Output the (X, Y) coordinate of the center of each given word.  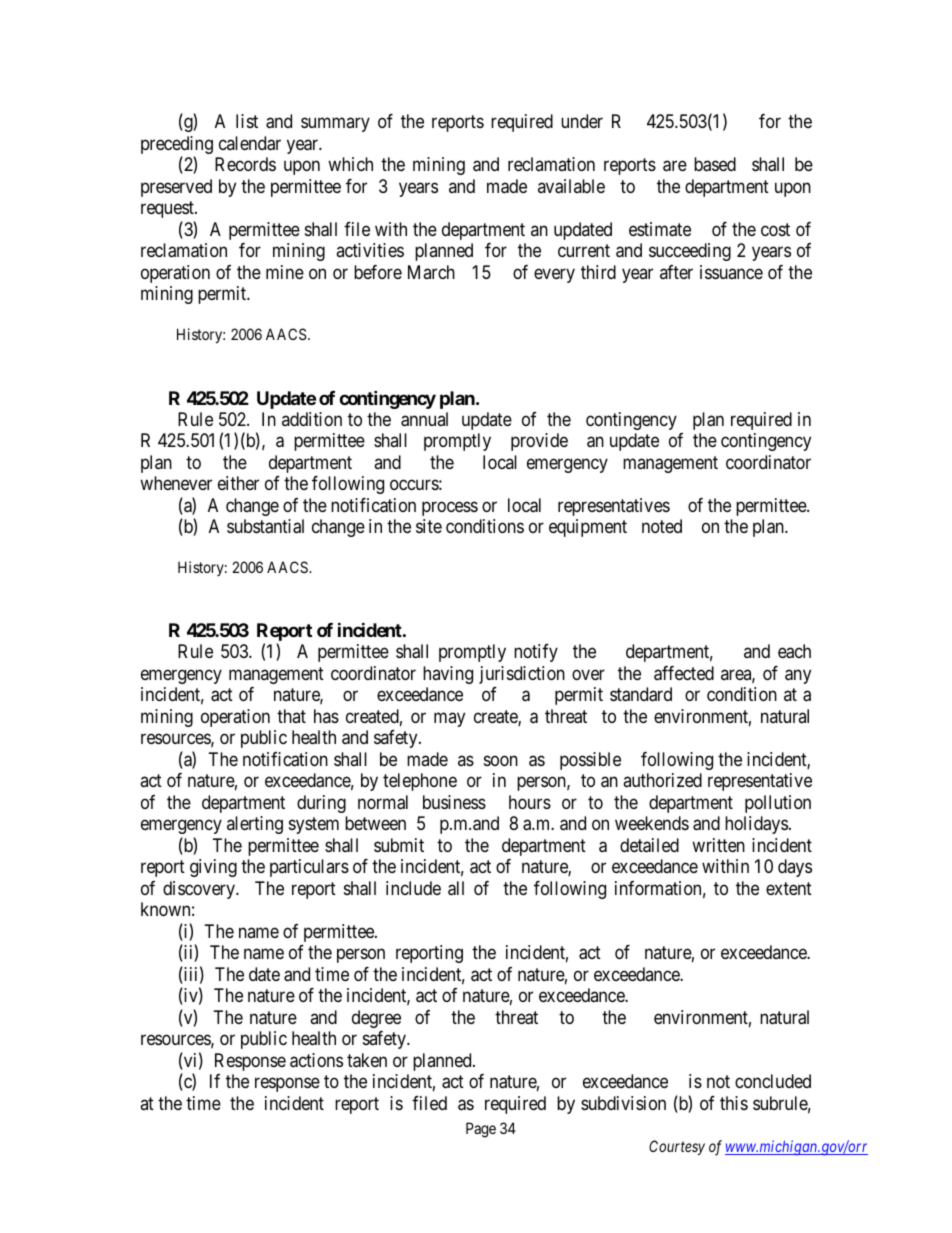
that (291, 716)
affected (684, 673)
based (715, 164)
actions (316, 1060)
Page (481, 1130)
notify (536, 653)
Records (245, 164)
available (571, 186)
